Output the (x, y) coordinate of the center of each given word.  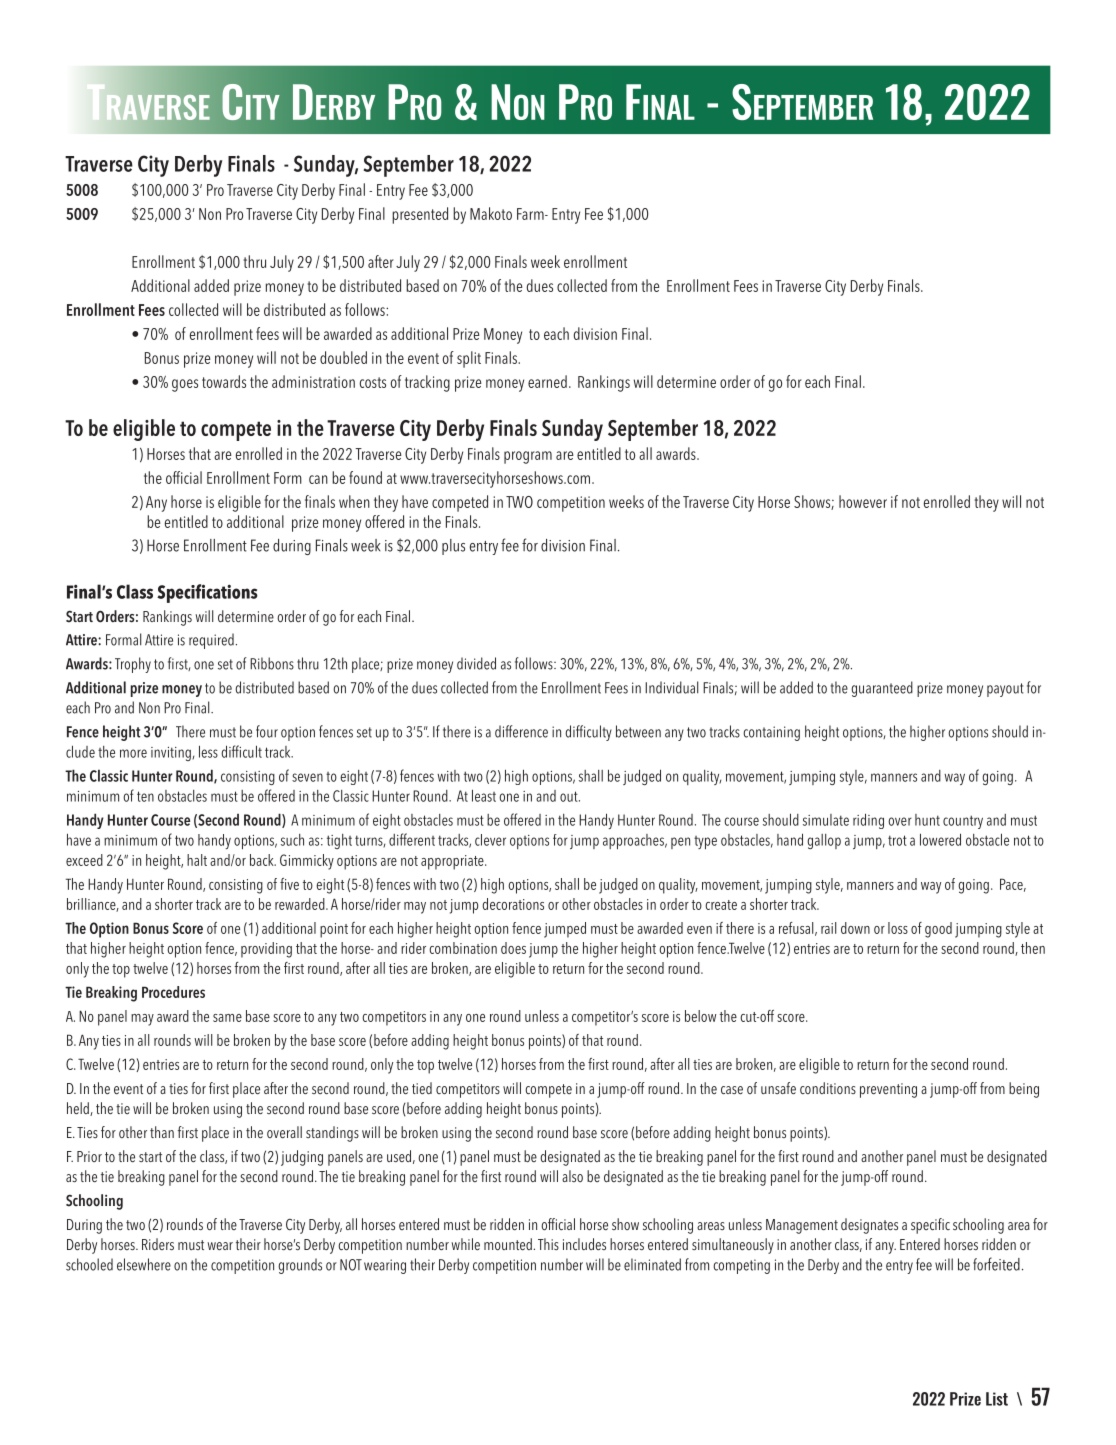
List (997, 1399)
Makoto (491, 213)
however (863, 501)
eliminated (652, 1264)
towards (224, 381)
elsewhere (144, 1264)
